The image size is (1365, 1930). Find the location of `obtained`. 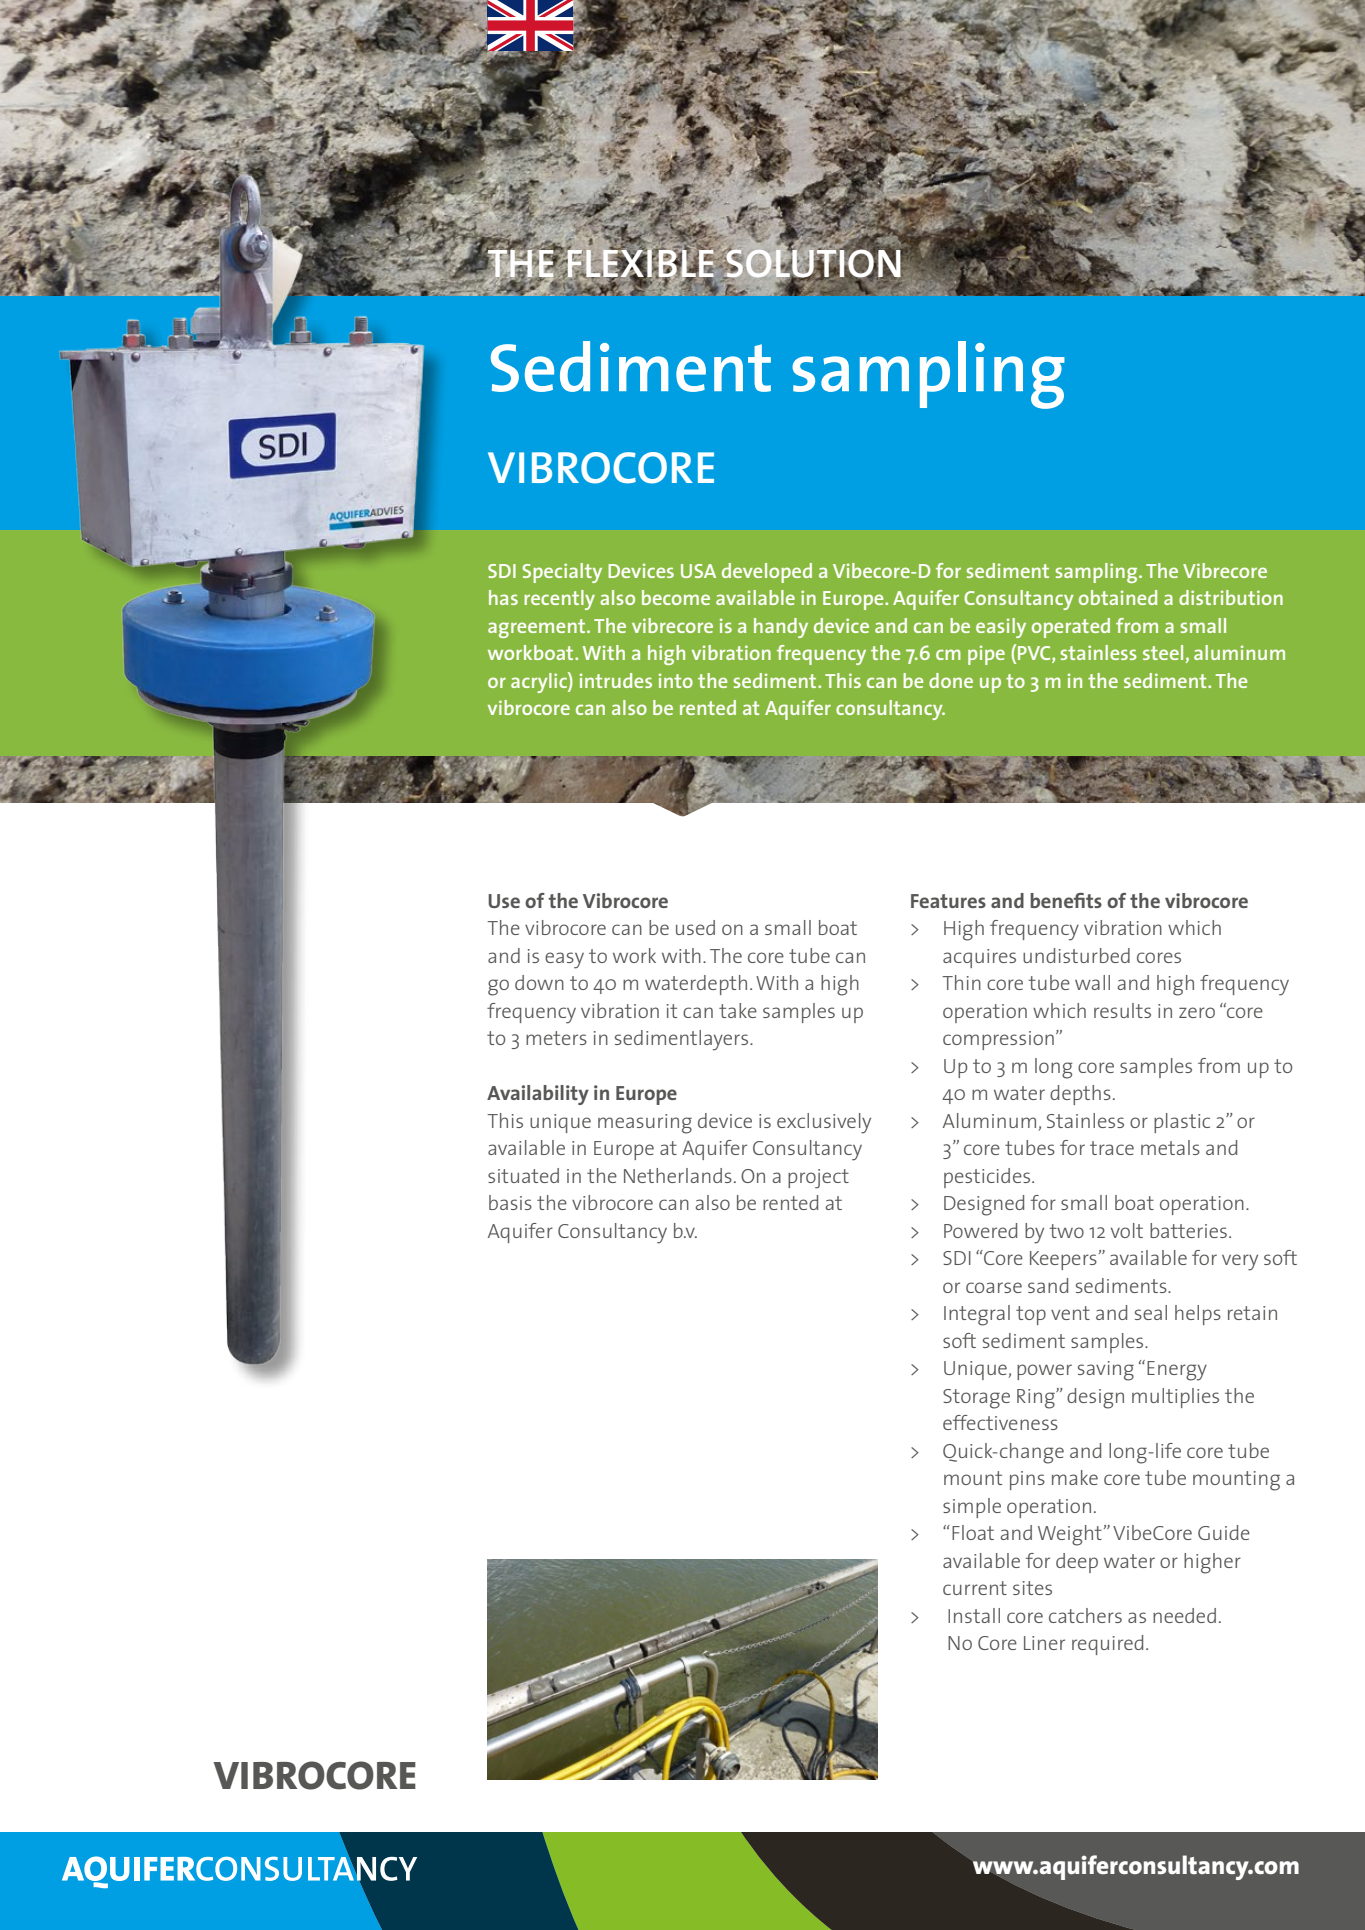

obtained is located at coordinates (1118, 597).
